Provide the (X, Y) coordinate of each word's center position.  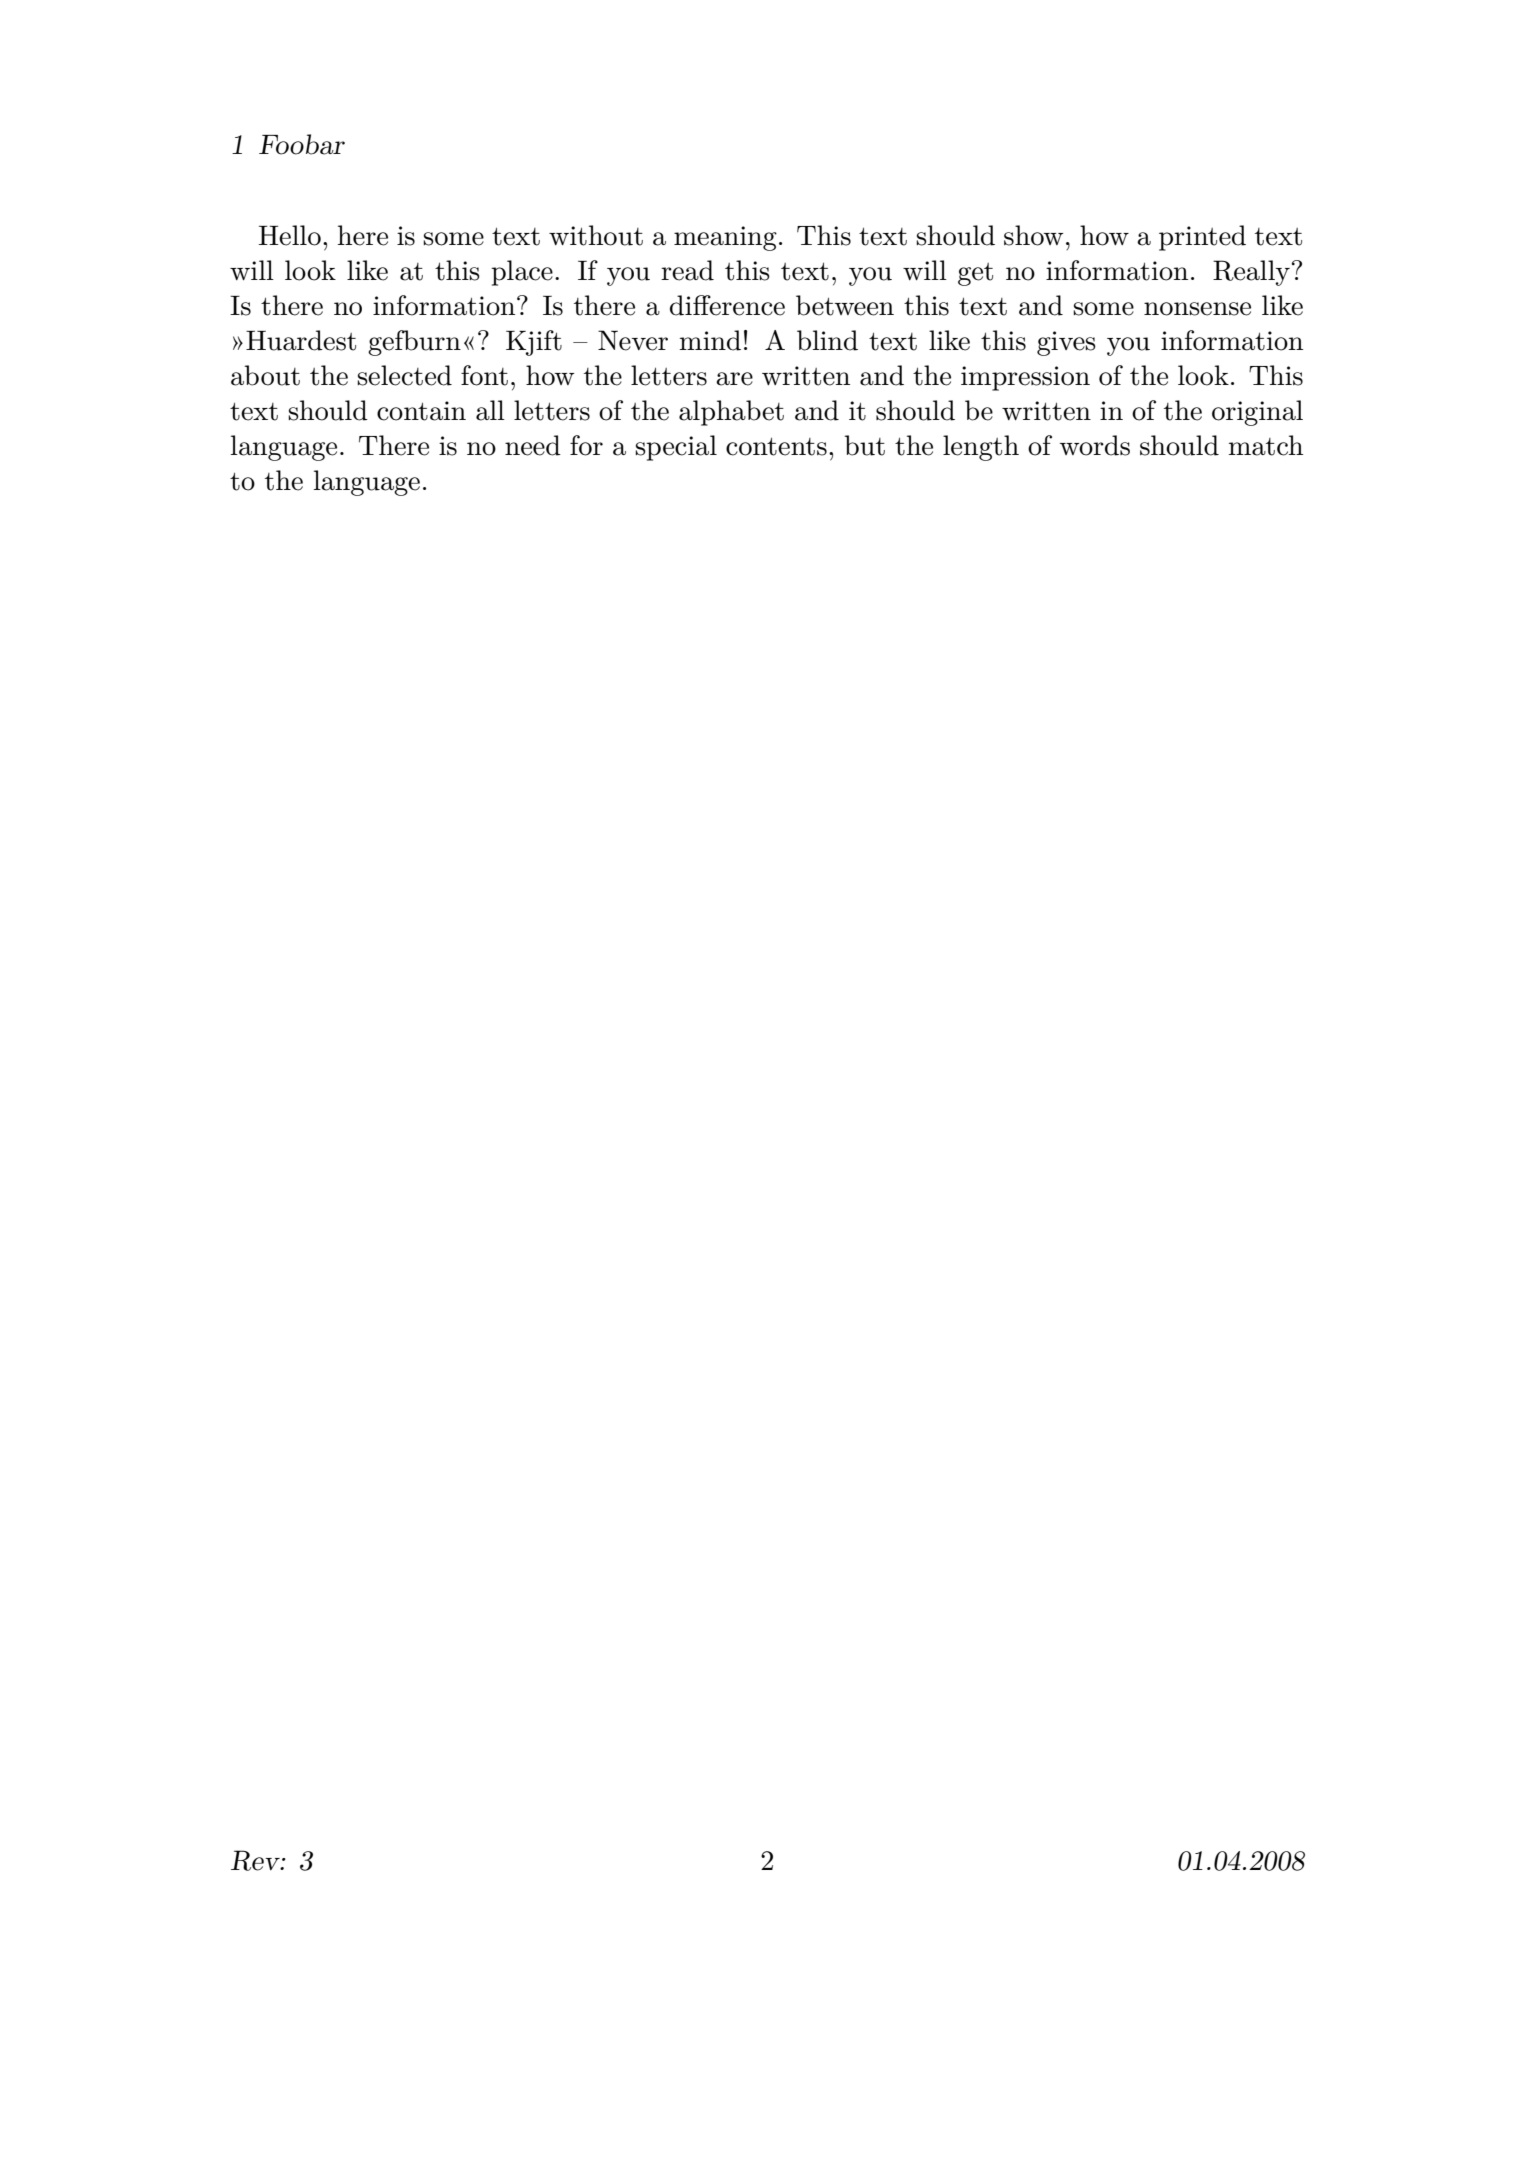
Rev (256, 1860)
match (1266, 445)
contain (421, 411)
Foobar (302, 144)
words (1094, 445)
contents (776, 446)
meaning (725, 238)
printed (1202, 238)
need (533, 445)
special (676, 448)
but (864, 445)
